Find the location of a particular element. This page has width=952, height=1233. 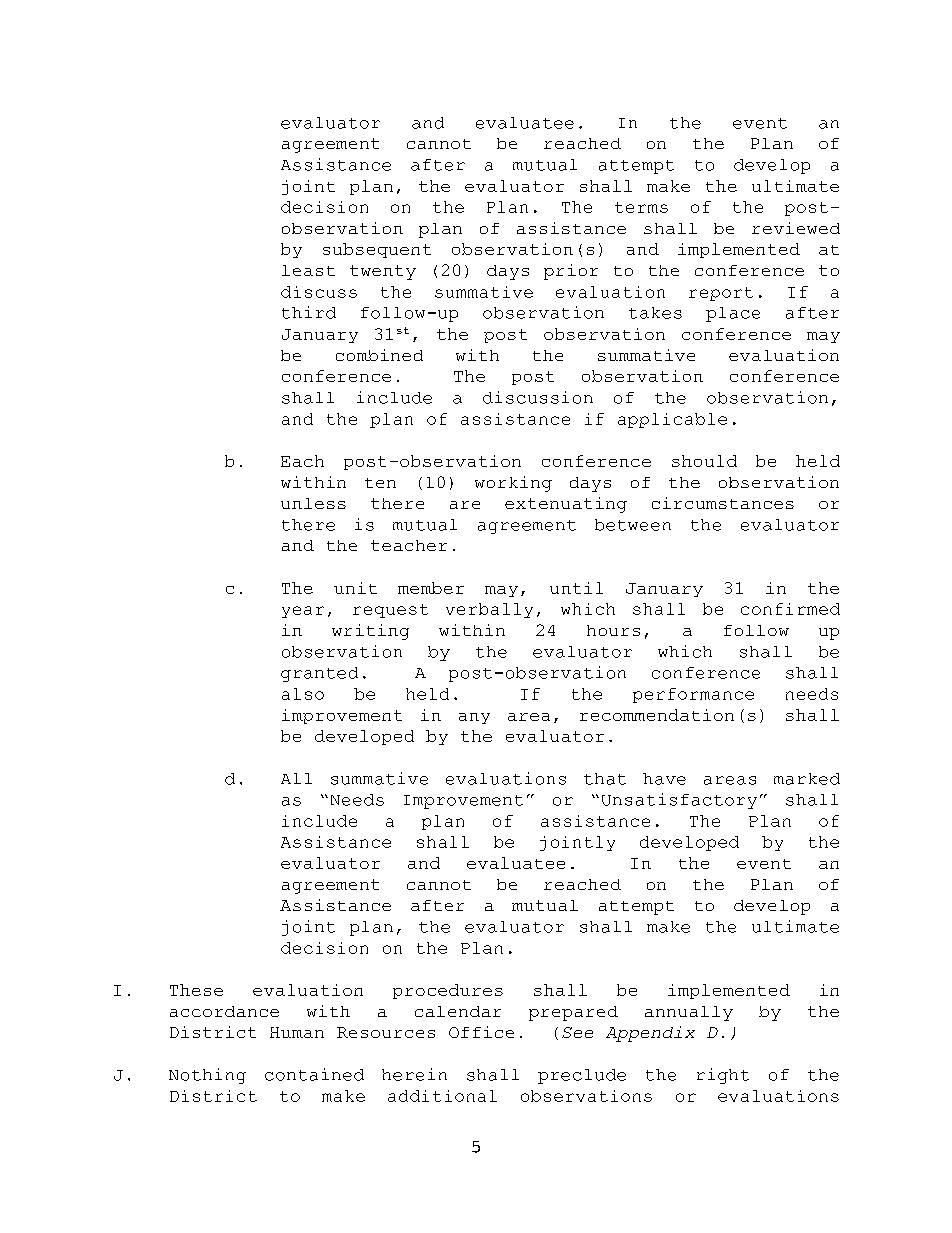

prior is located at coordinates (571, 272).
